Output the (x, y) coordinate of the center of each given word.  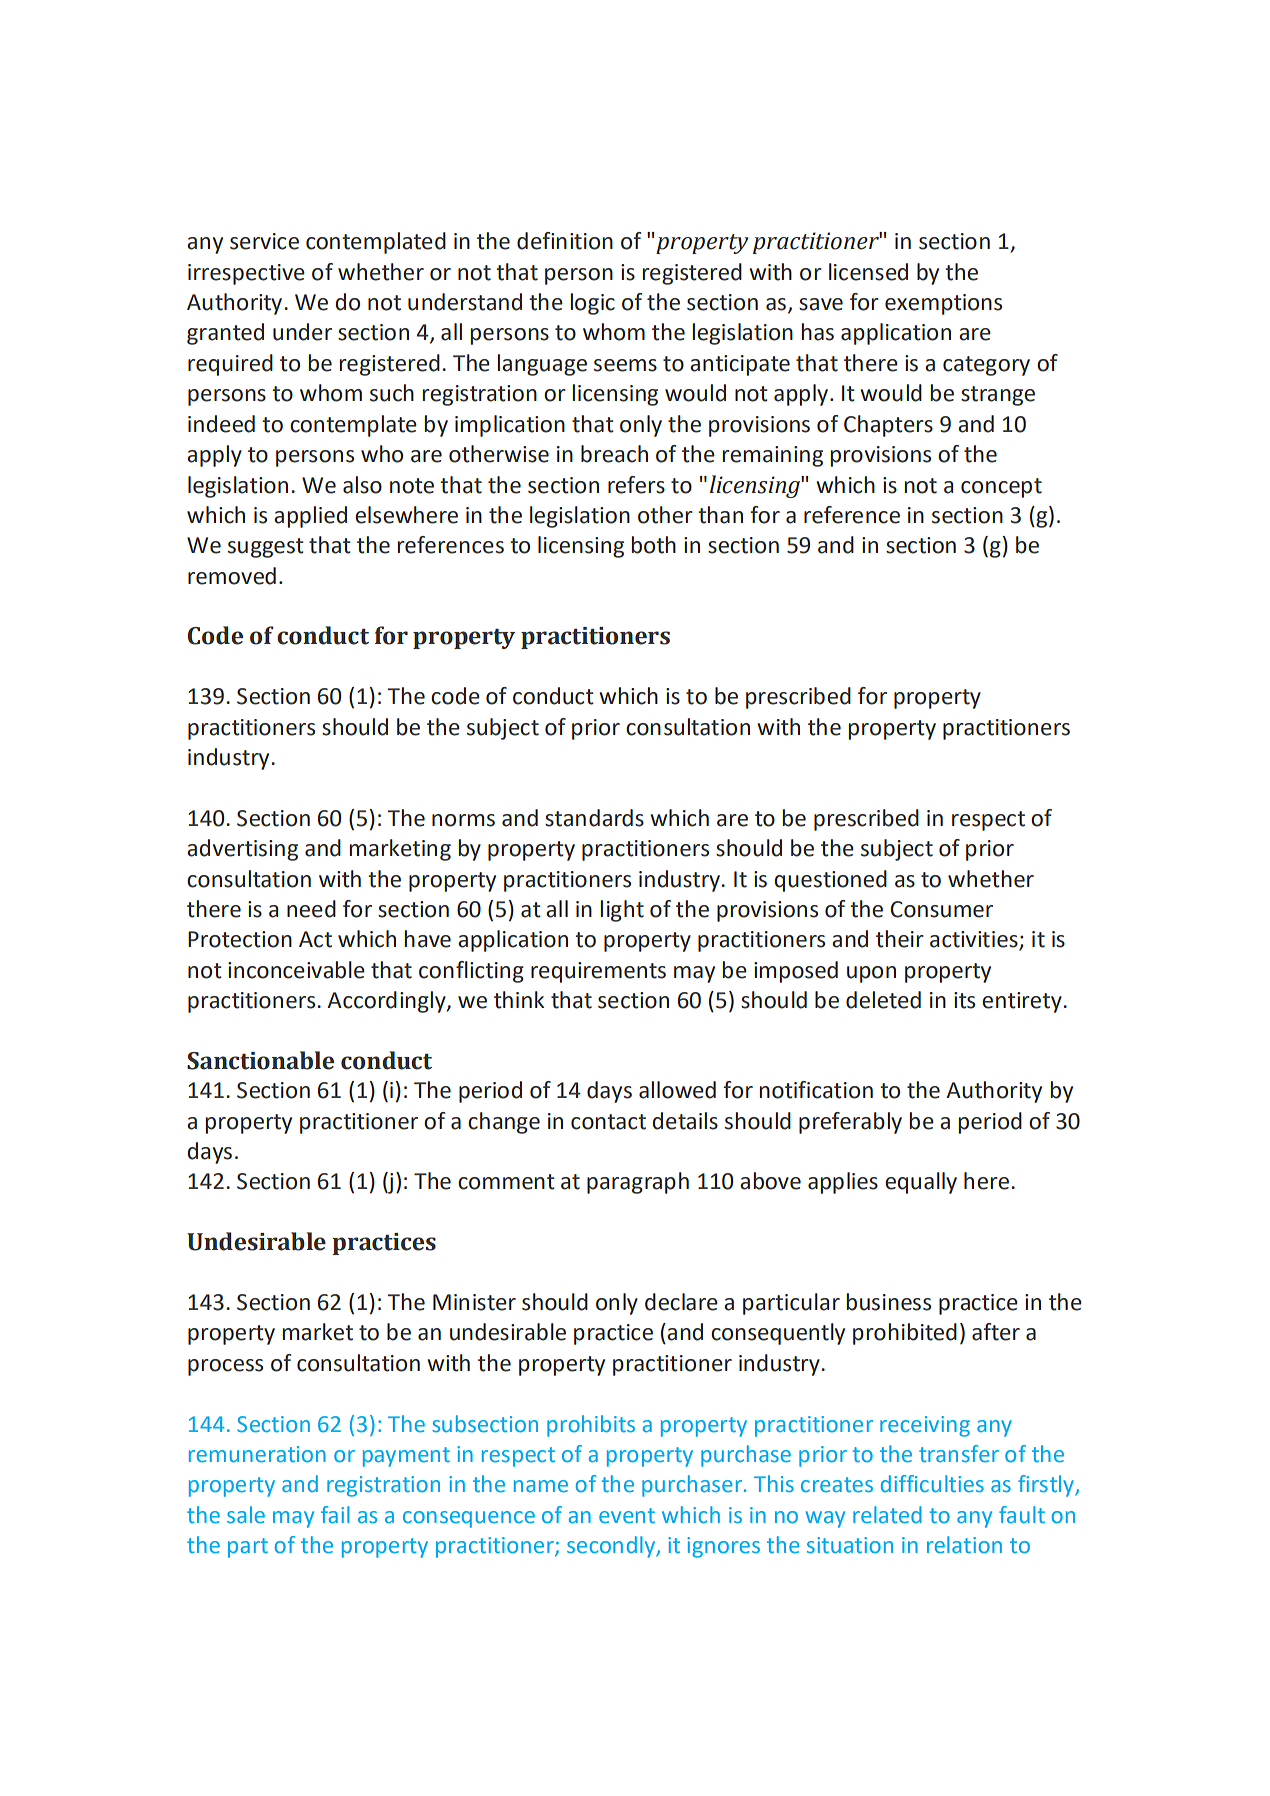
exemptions (943, 304)
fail (335, 1514)
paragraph (638, 1183)
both (653, 545)
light (622, 911)
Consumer (942, 909)
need (311, 909)
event (627, 1515)
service (264, 241)
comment (506, 1182)
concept (1001, 488)
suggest (266, 548)
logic (592, 304)
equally (921, 1183)
